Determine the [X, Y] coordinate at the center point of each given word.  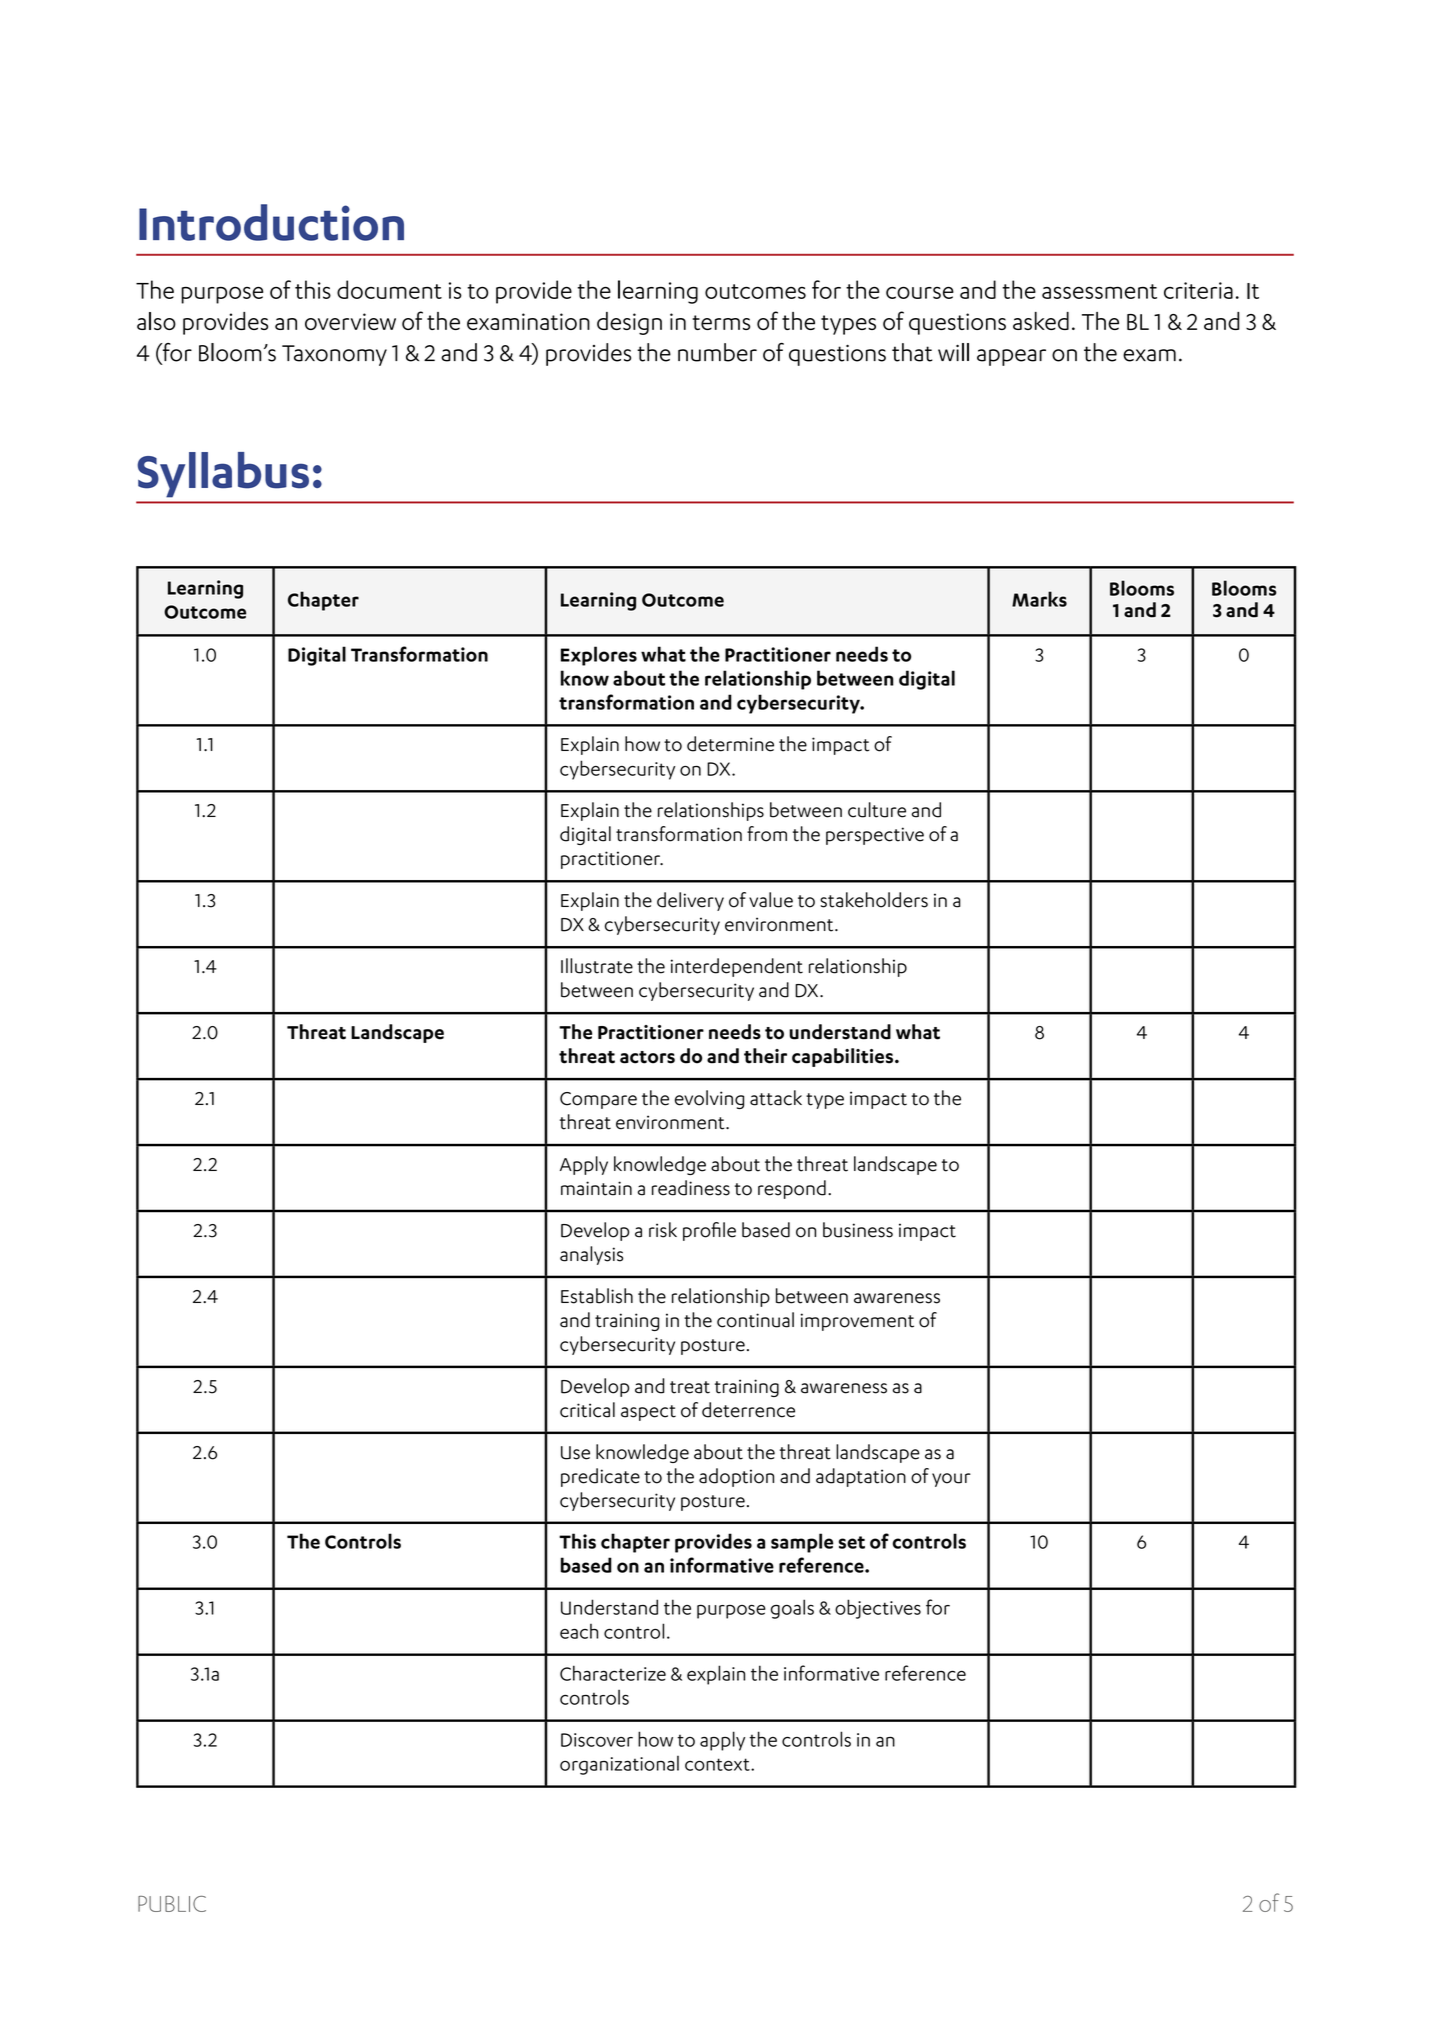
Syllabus [223, 475]
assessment [1099, 291]
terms [721, 322]
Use [575, 1453]
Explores [599, 656]
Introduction [271, 222]
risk [663, 1230]
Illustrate [597, 966]
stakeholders [874, 900]
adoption [736, 1477]
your [951, 1480]
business [858, 1230]
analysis [591, 1255]
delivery [690, 901]
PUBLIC [172, 1904]
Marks [1039, 599]
